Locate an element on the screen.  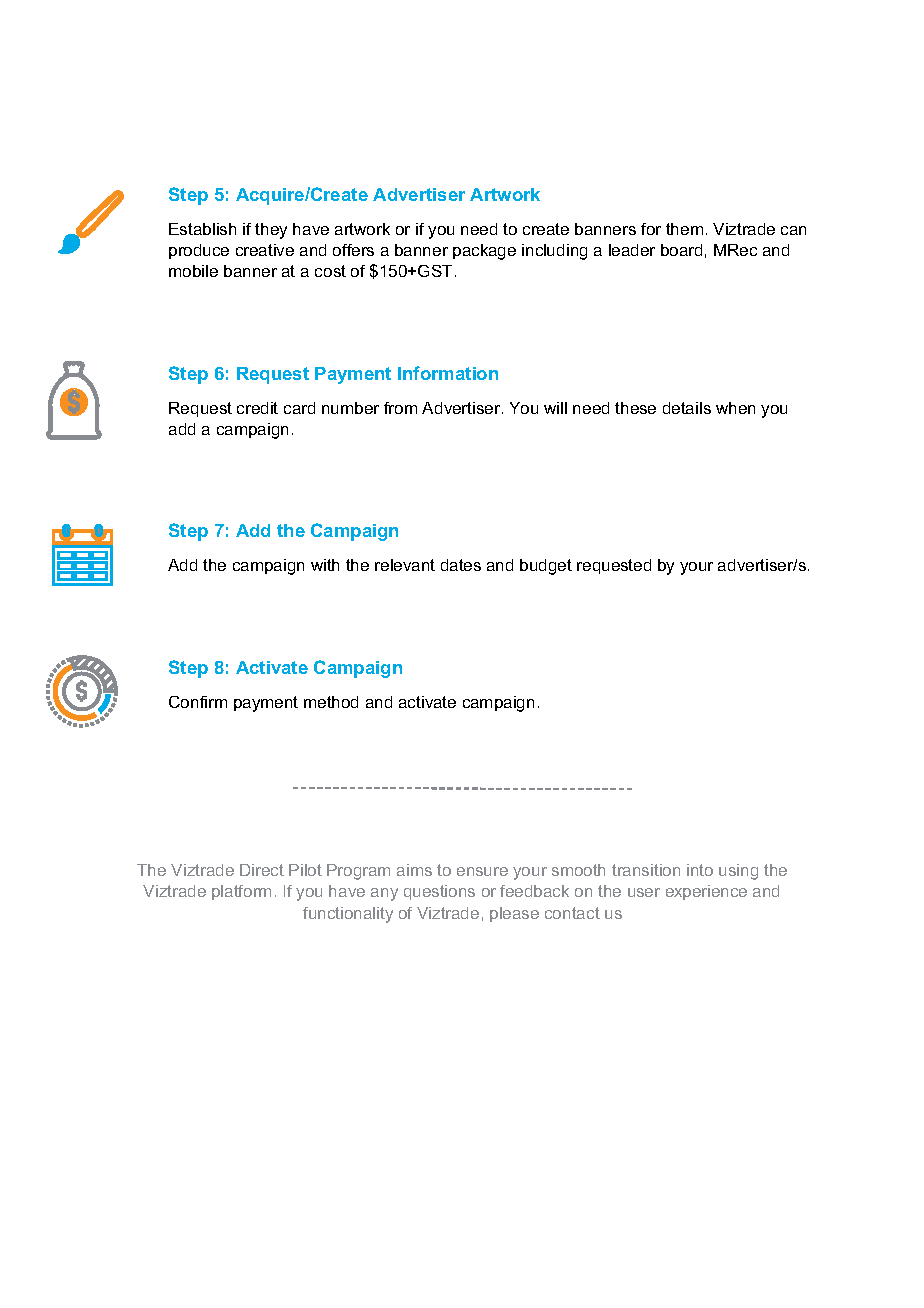
package is located at coordinates (484, 252).
